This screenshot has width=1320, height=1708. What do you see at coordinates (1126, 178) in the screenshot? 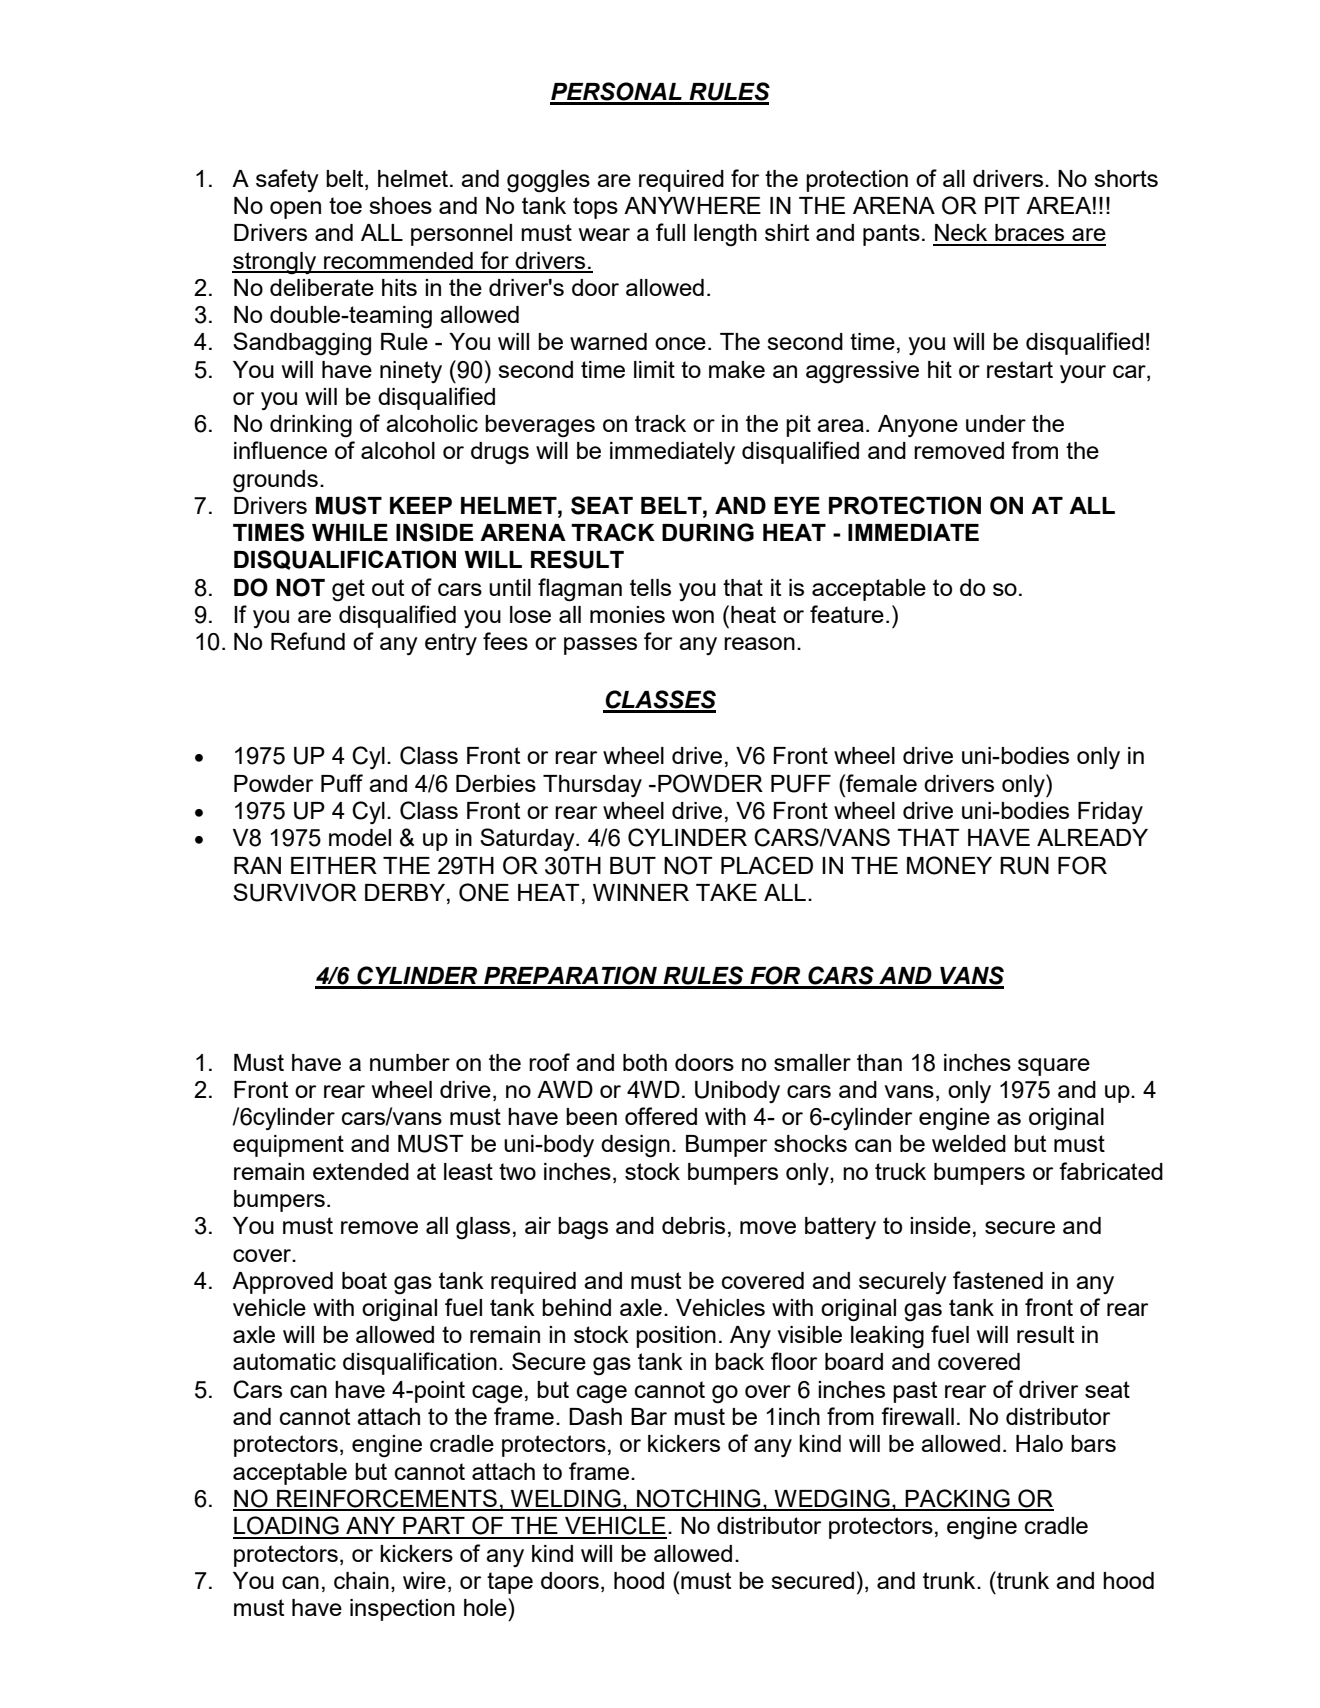
I see `shorts` at bounding box center [1126, 178].
